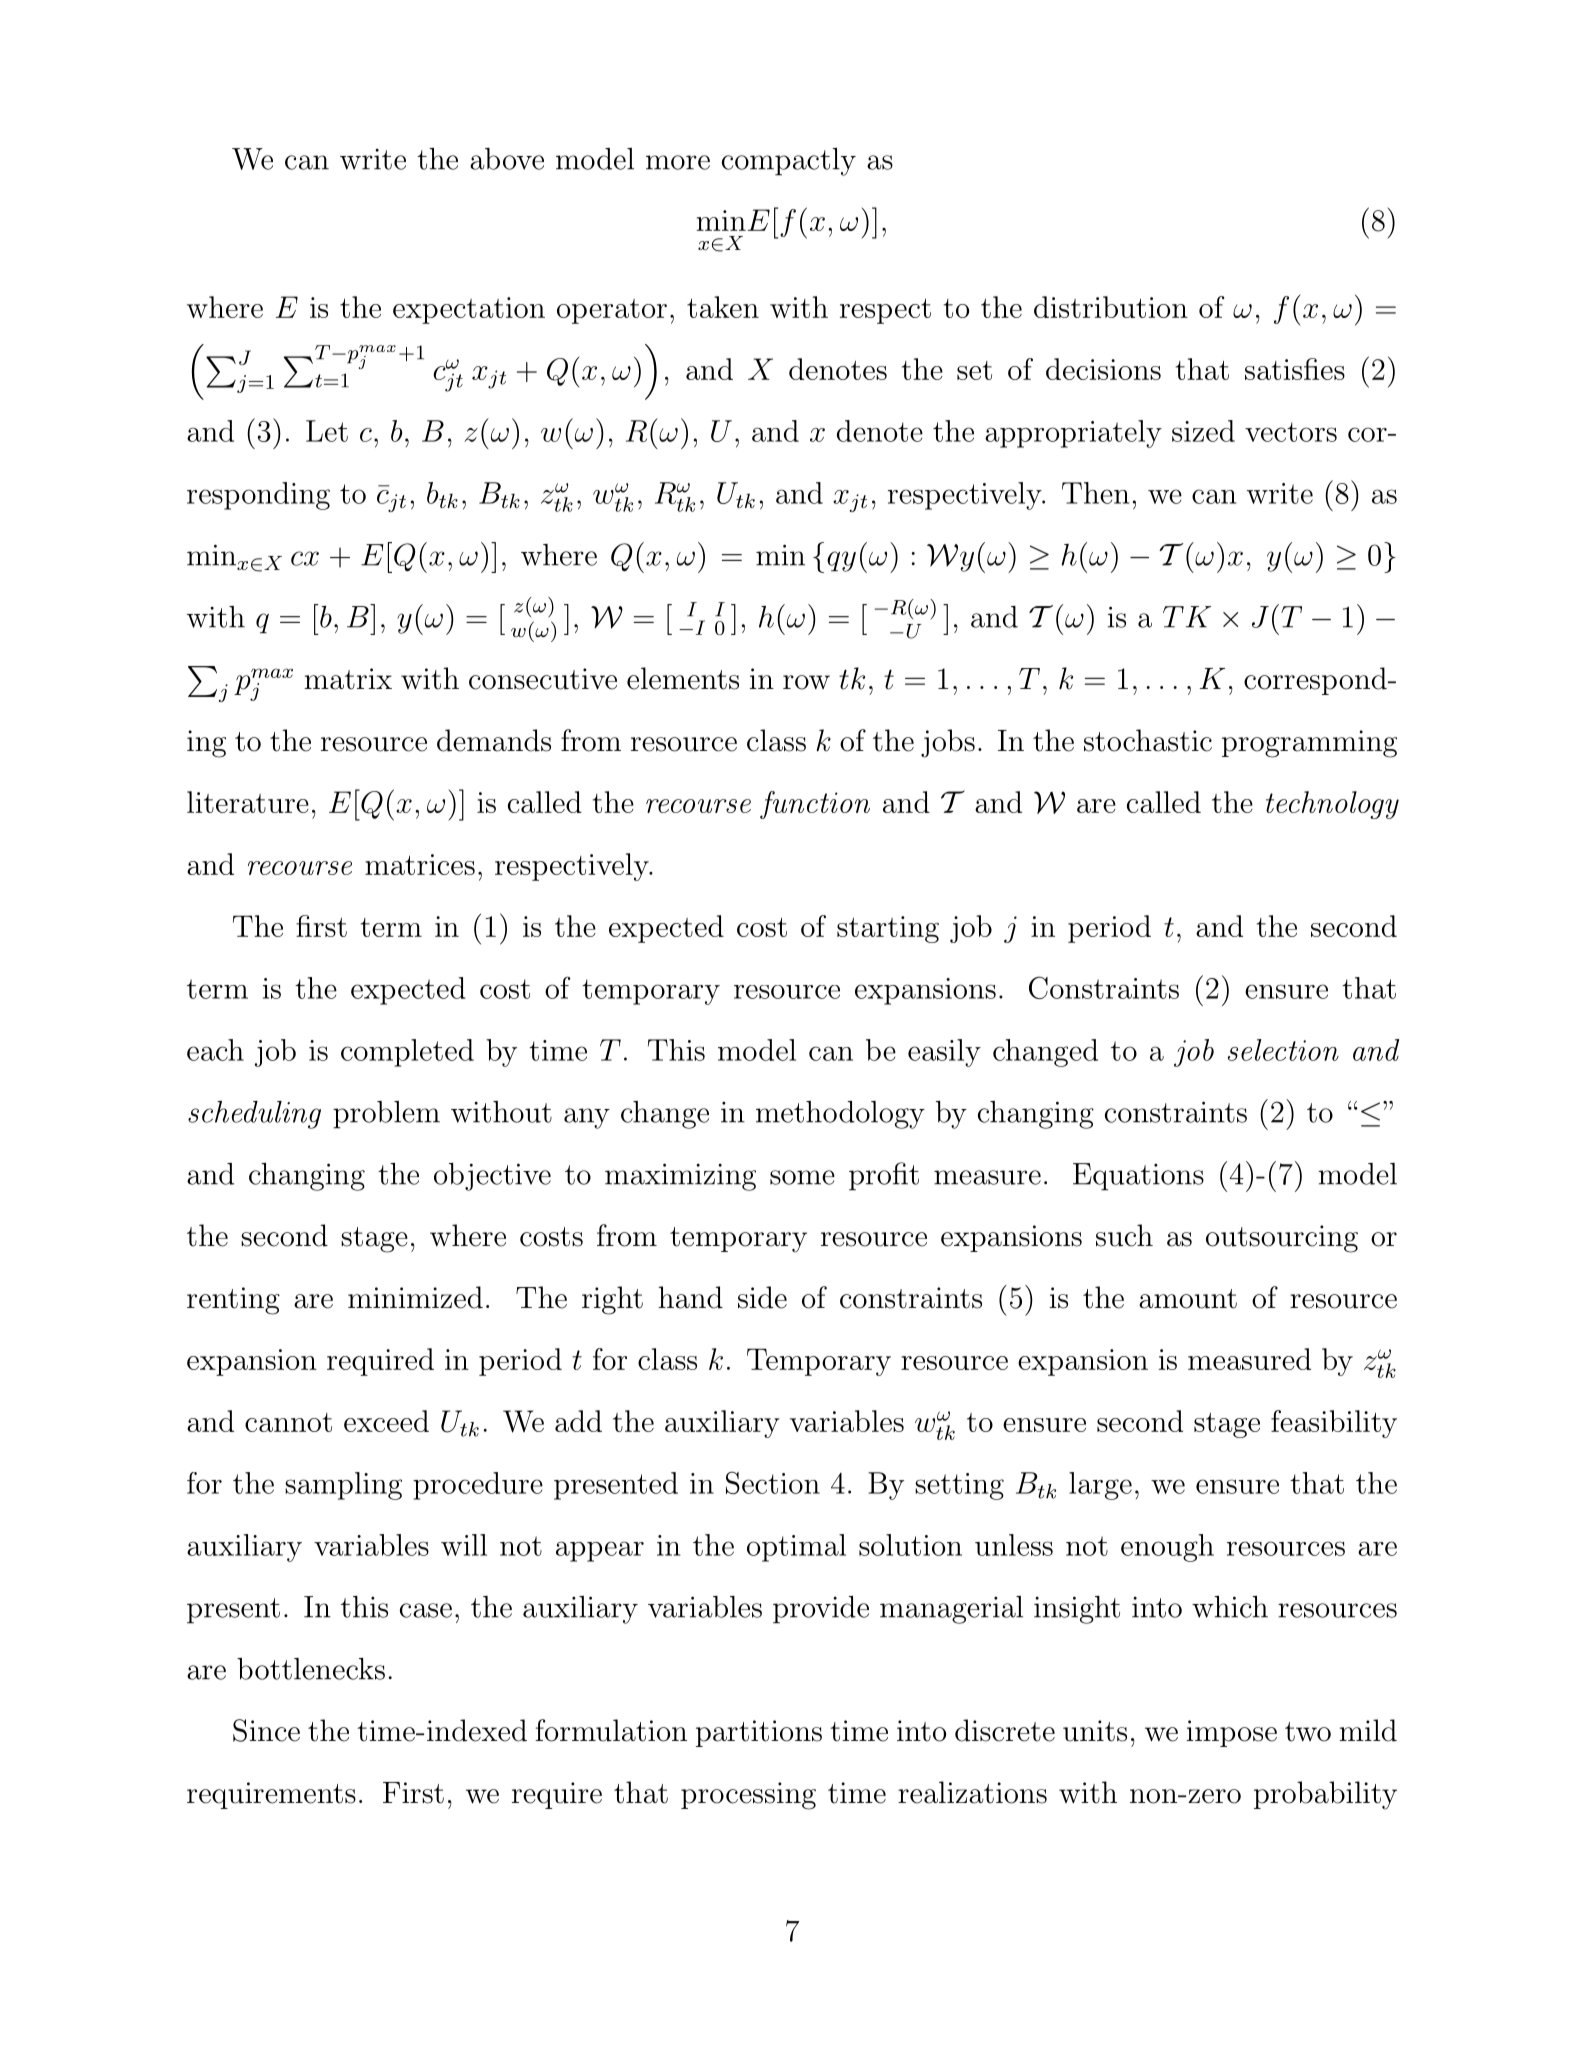  Describe the element at coordinates (407, 1053) in the page. I see `completed` at that location.
